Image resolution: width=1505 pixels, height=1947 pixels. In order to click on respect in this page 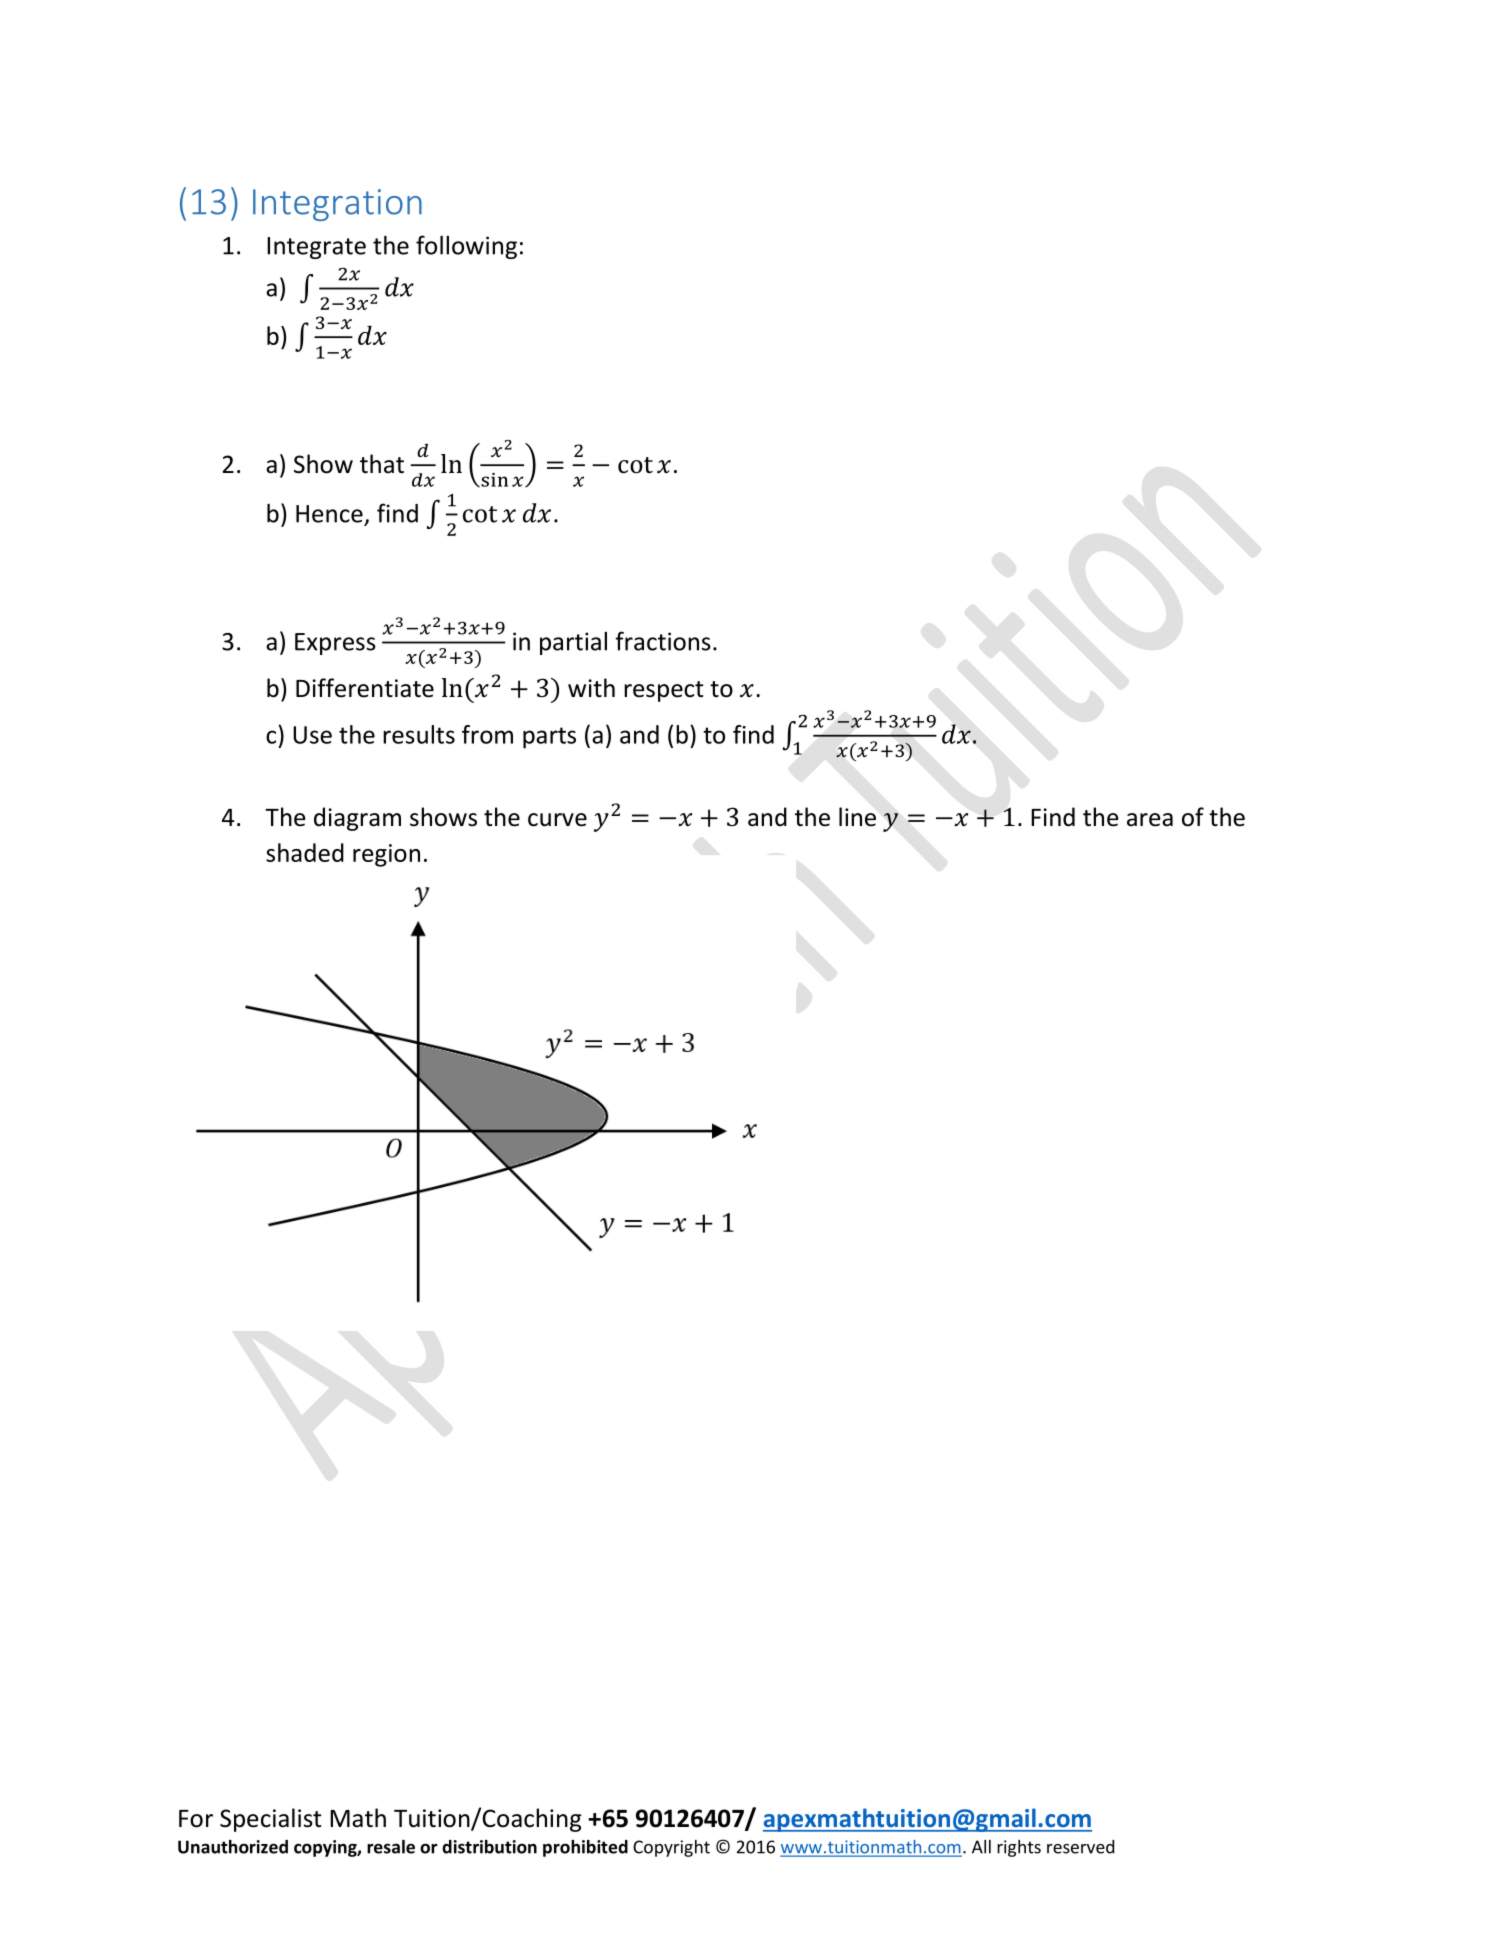, I will do `click(663, 691)`.
